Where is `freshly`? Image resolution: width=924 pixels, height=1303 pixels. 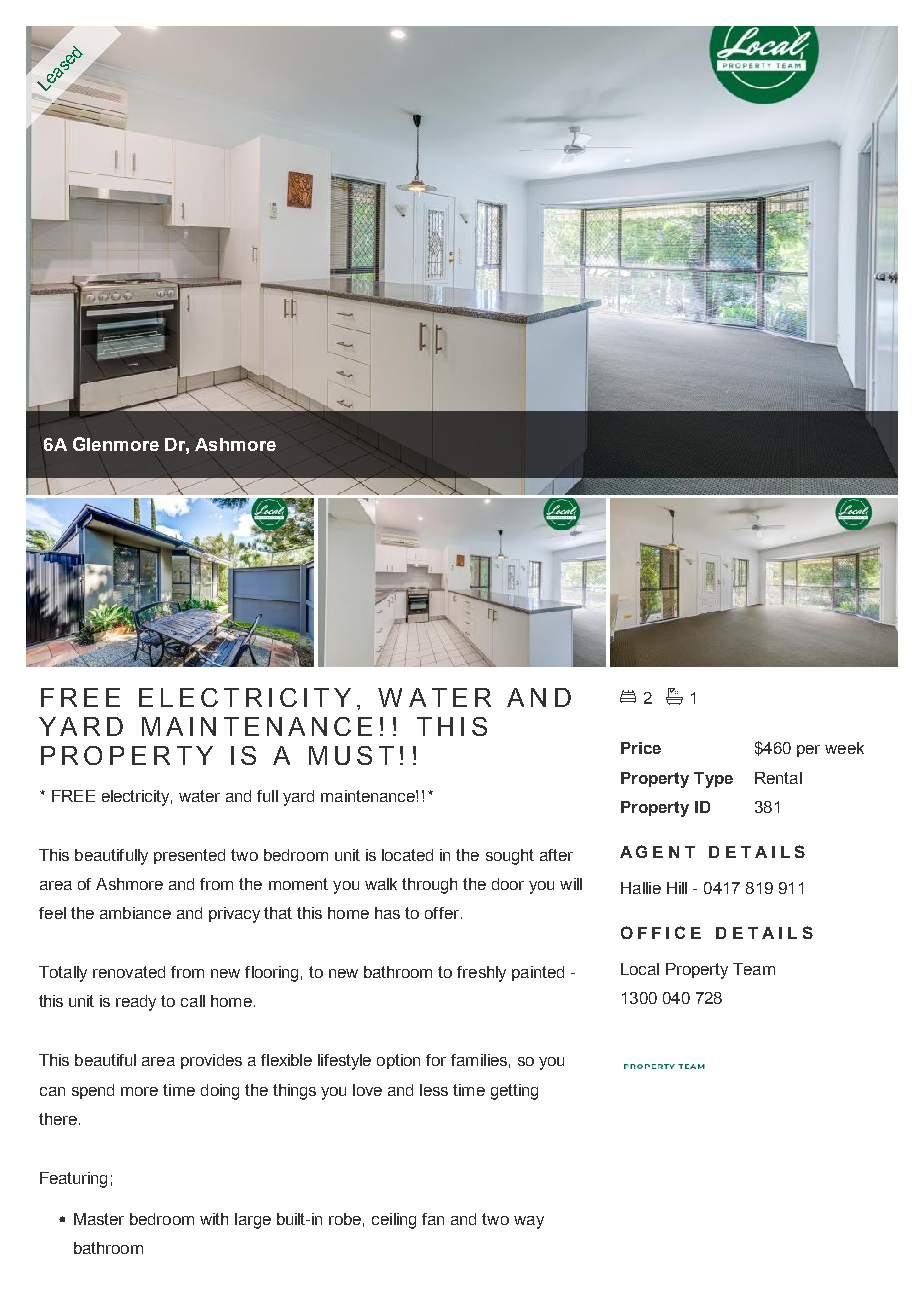
freshly is located at coordinates (481, 974).
